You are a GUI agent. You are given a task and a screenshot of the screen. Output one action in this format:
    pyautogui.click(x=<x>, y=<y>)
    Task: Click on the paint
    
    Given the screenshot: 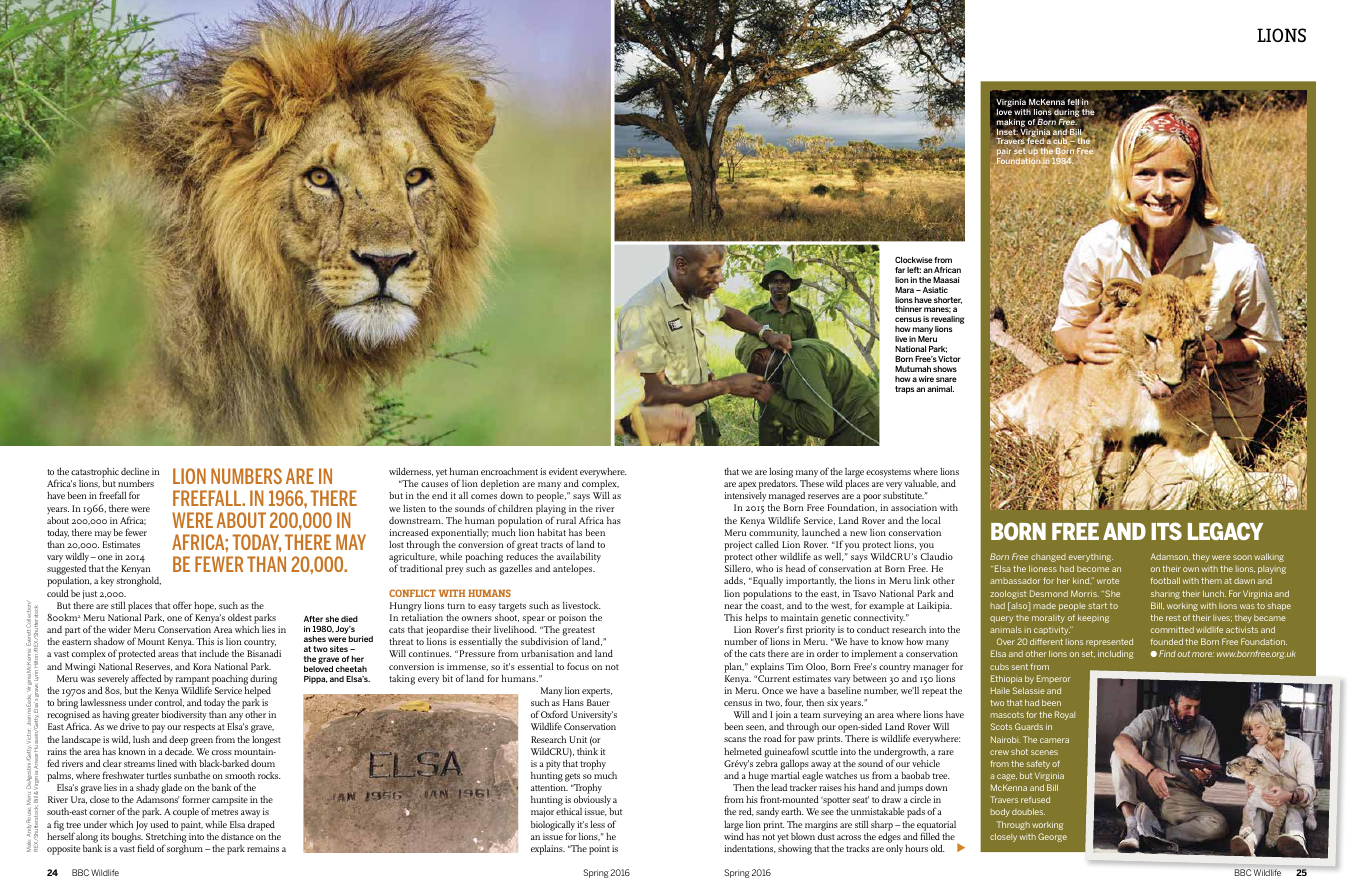 What is the action you would take?
    pyautogui.click(x=192, y=826)
